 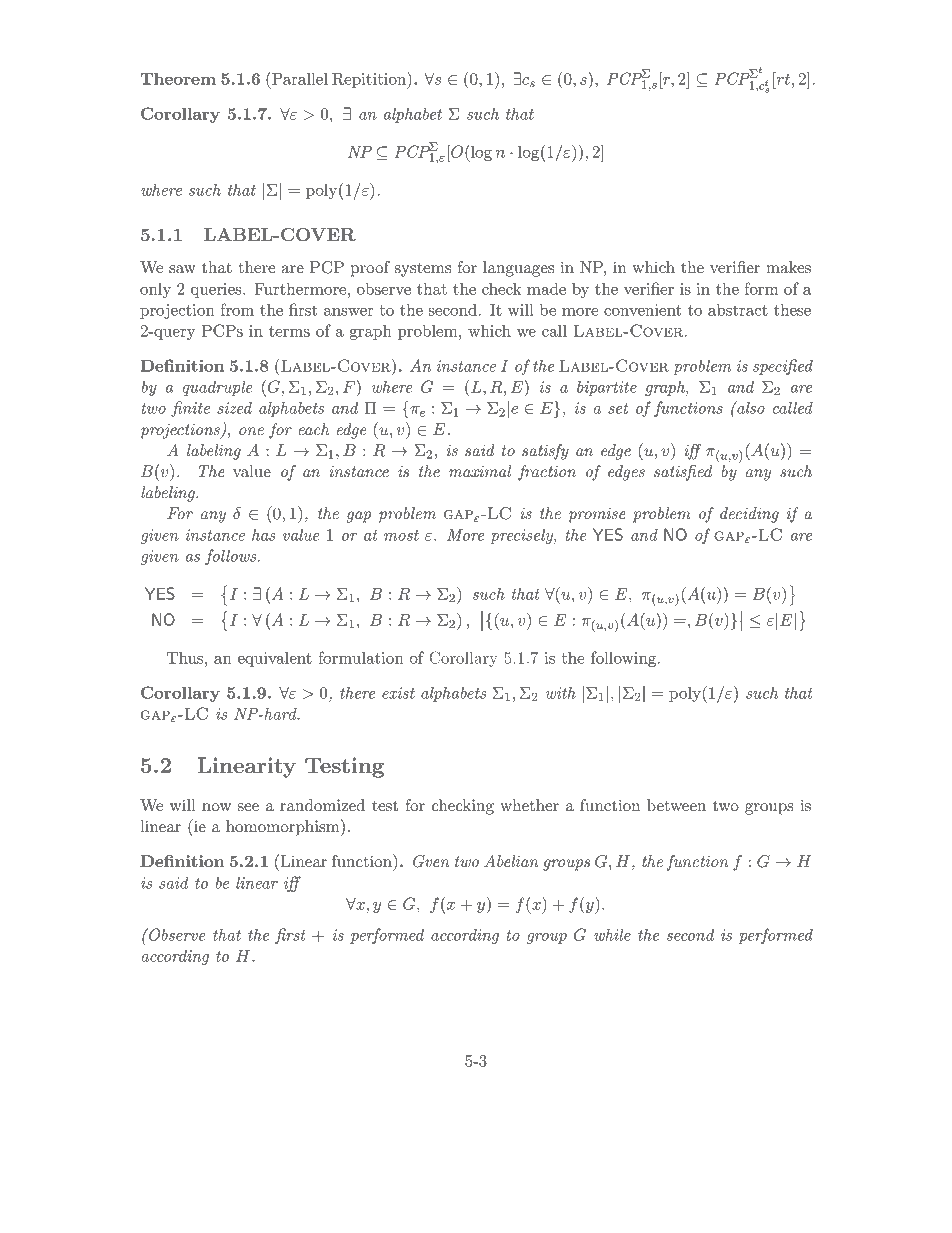 What do you see at coordinates (299, 78) in the image?
I see `Parallel` at bounding box center [299, 78].
